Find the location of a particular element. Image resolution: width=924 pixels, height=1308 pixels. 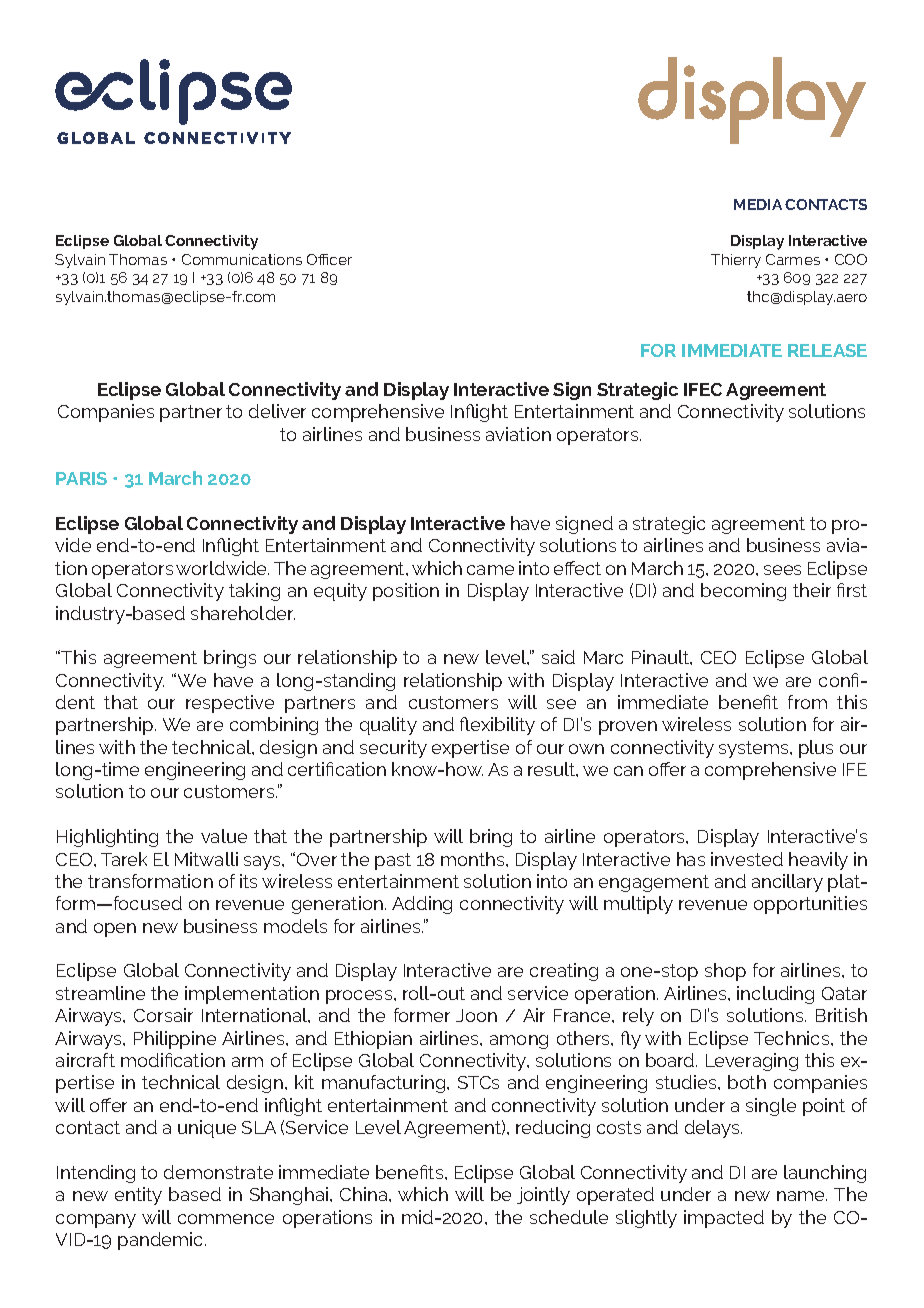

ancillary is located at coordinates (787, 883).
